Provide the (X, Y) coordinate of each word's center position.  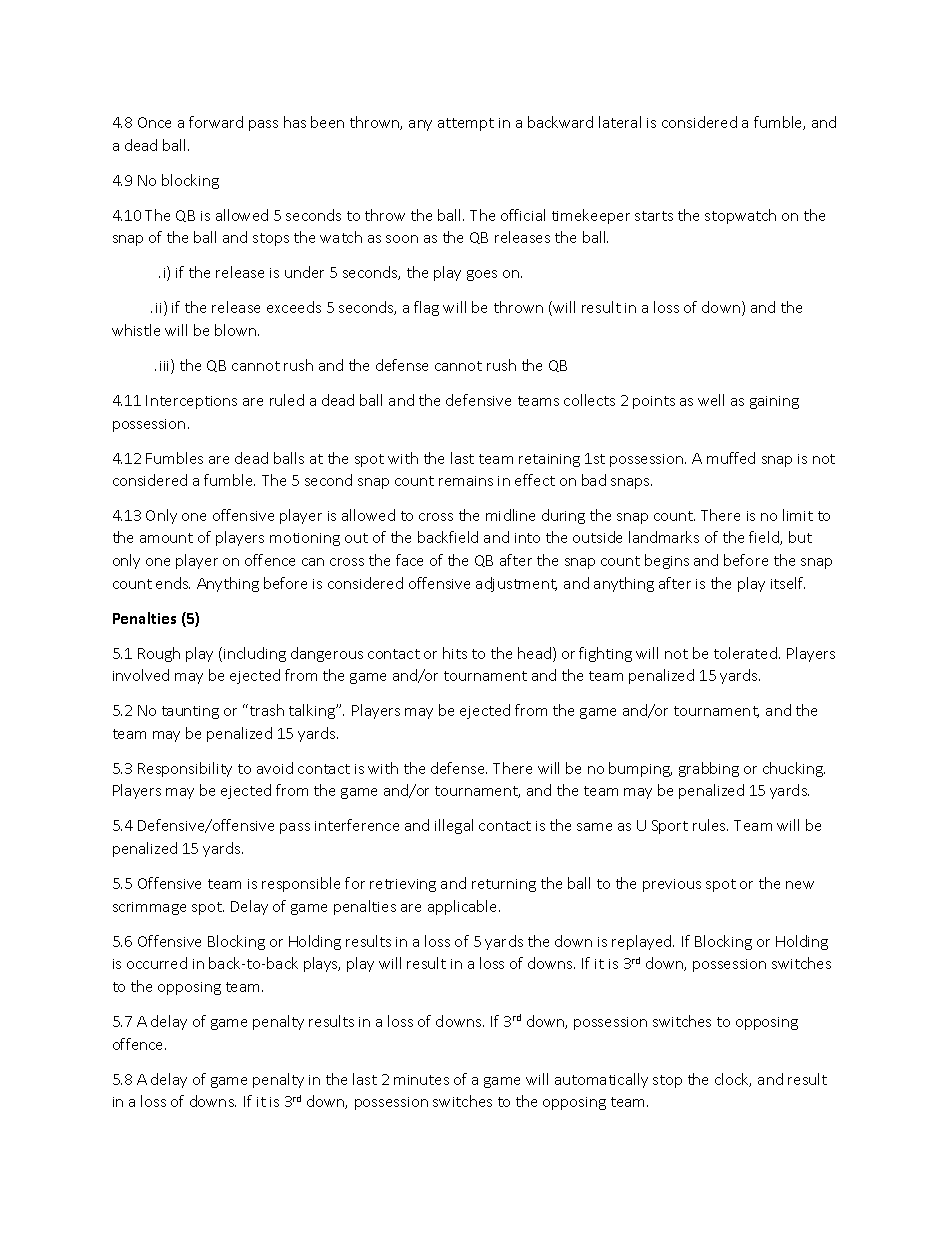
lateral (620, 122)
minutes (421, 1080)
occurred (157, 963)
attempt (466, 124)
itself (788, 583)
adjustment (516, 584)
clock (733, 1080)
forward (216, 122)
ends (173, 583)
